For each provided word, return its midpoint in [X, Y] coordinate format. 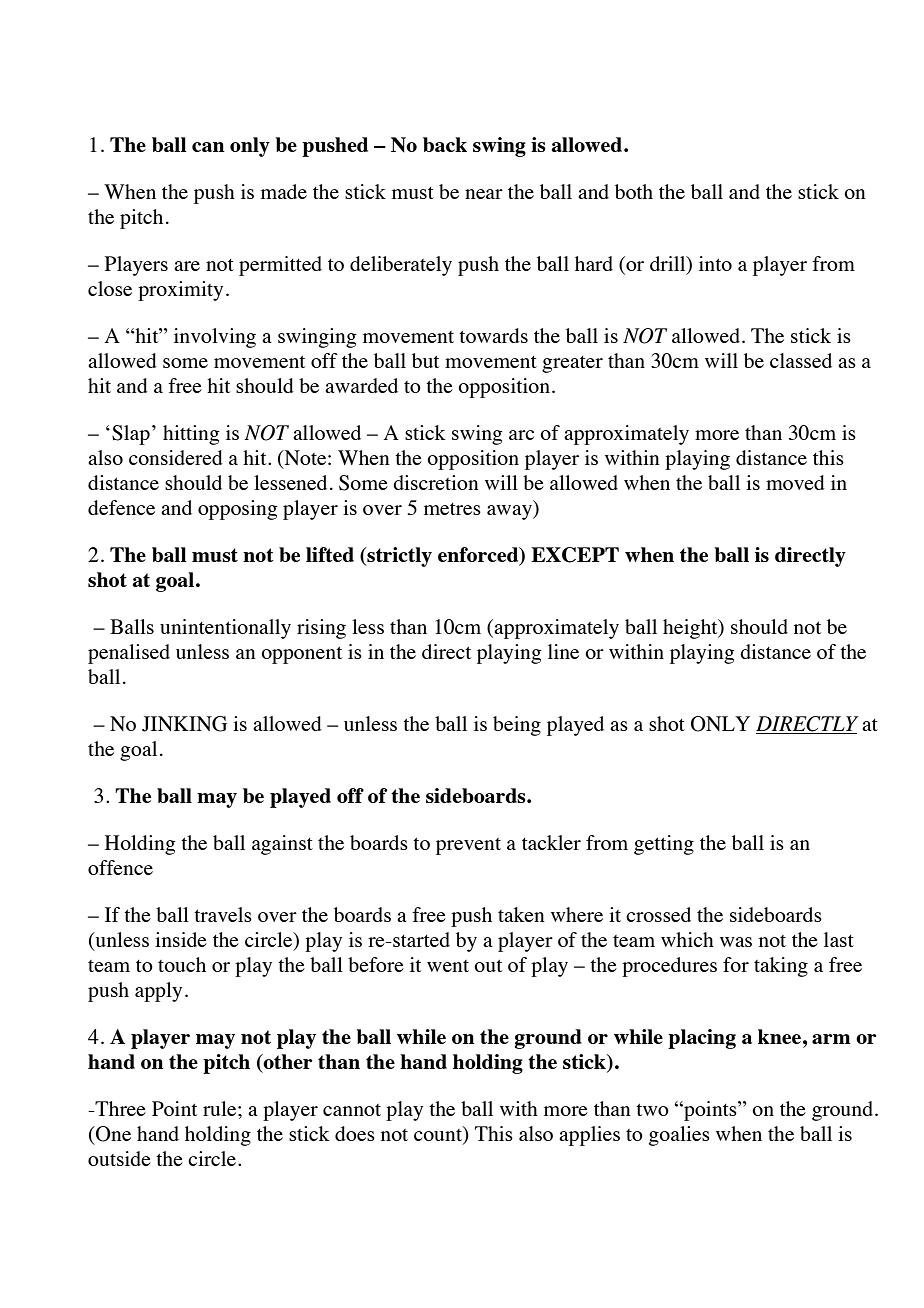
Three [119, 1108]
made [284, 191]
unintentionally [225, 629]
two [652, 1110]
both [634, 191]
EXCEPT [575, 555]
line [563, 651]
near [484, 194]
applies [589, 1136]
